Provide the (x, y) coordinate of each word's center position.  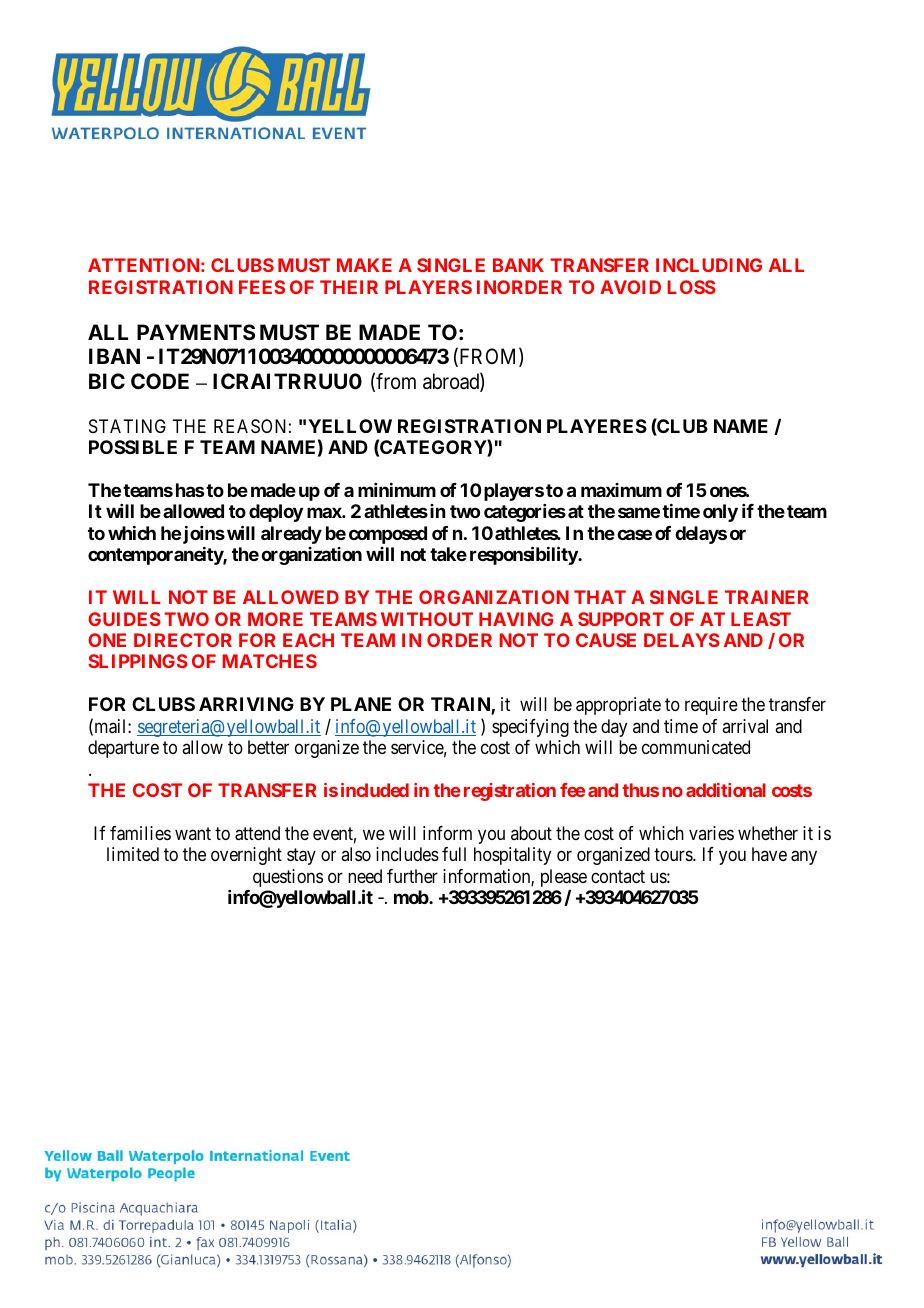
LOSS (692, 287)
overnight (246, 856)
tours (674, 855)
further (412, 876)
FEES (262, 287)
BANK (518, 265)
